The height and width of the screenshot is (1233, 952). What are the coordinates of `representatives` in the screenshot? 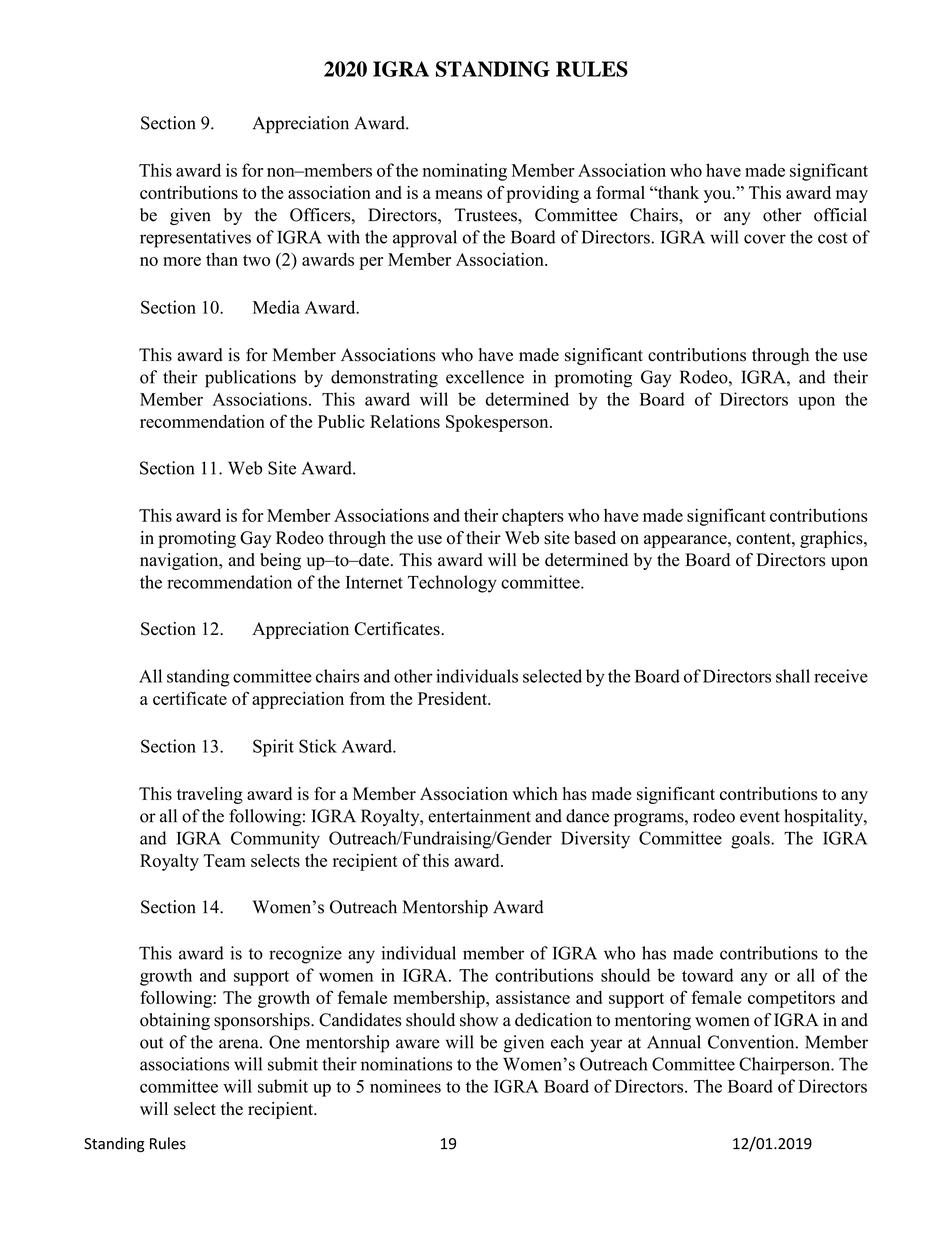 It's located at (195, 239).
